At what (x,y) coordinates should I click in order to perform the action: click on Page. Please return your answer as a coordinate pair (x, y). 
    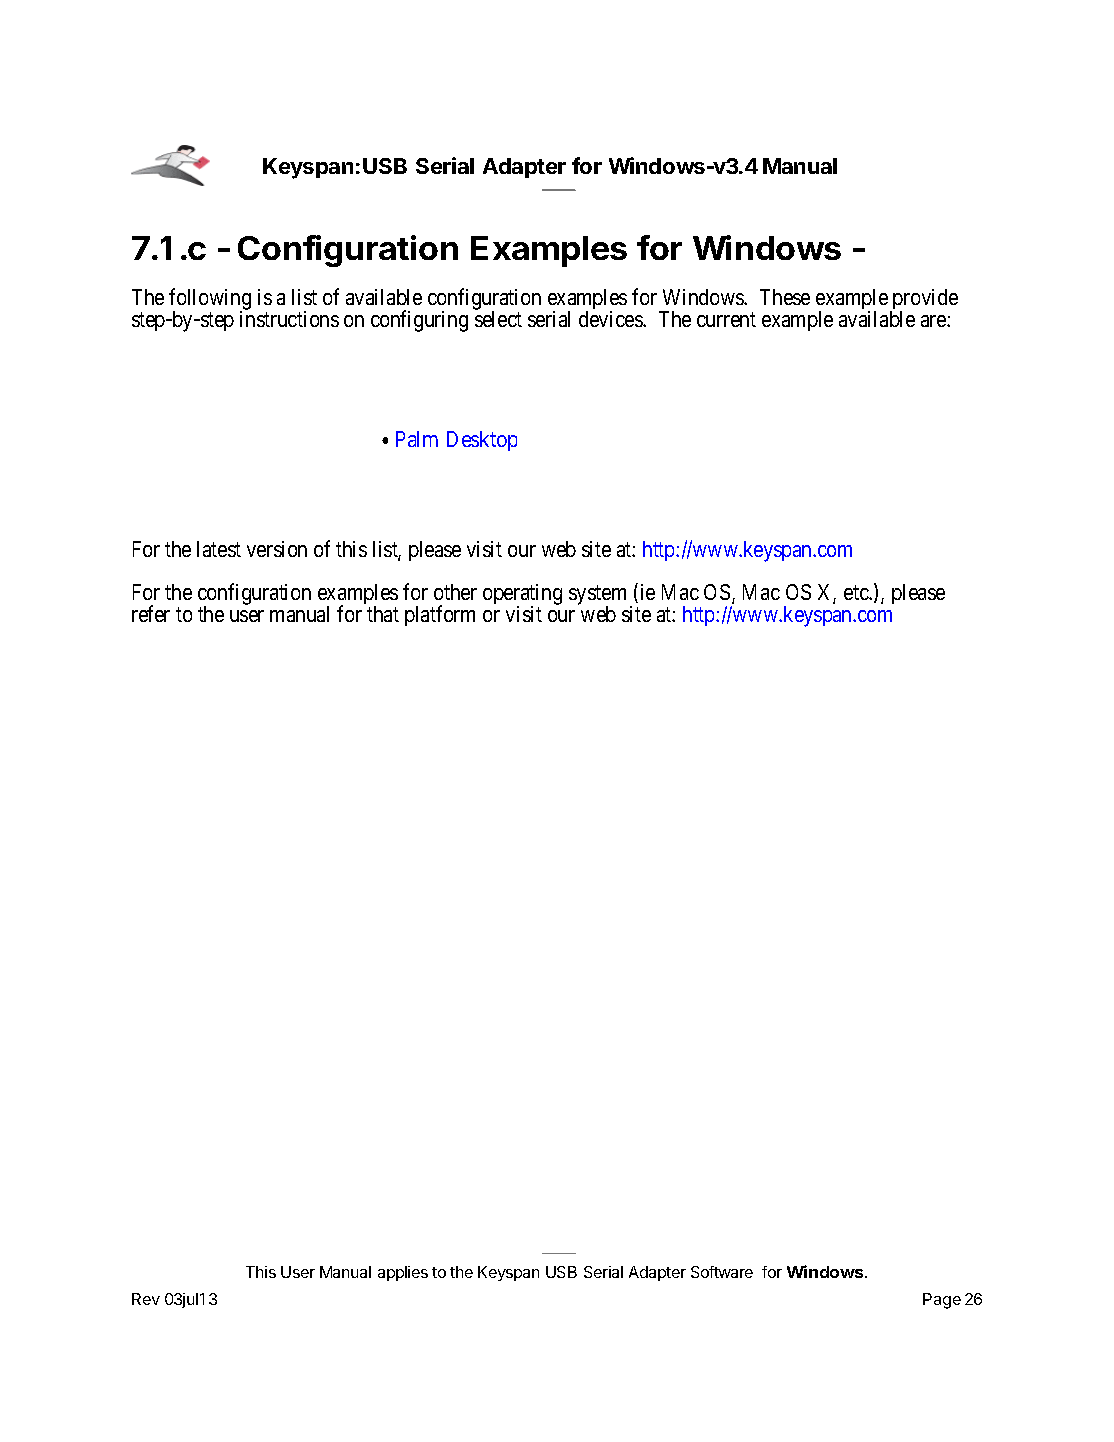
    Looking at the image, I should click on (942, 1301).
